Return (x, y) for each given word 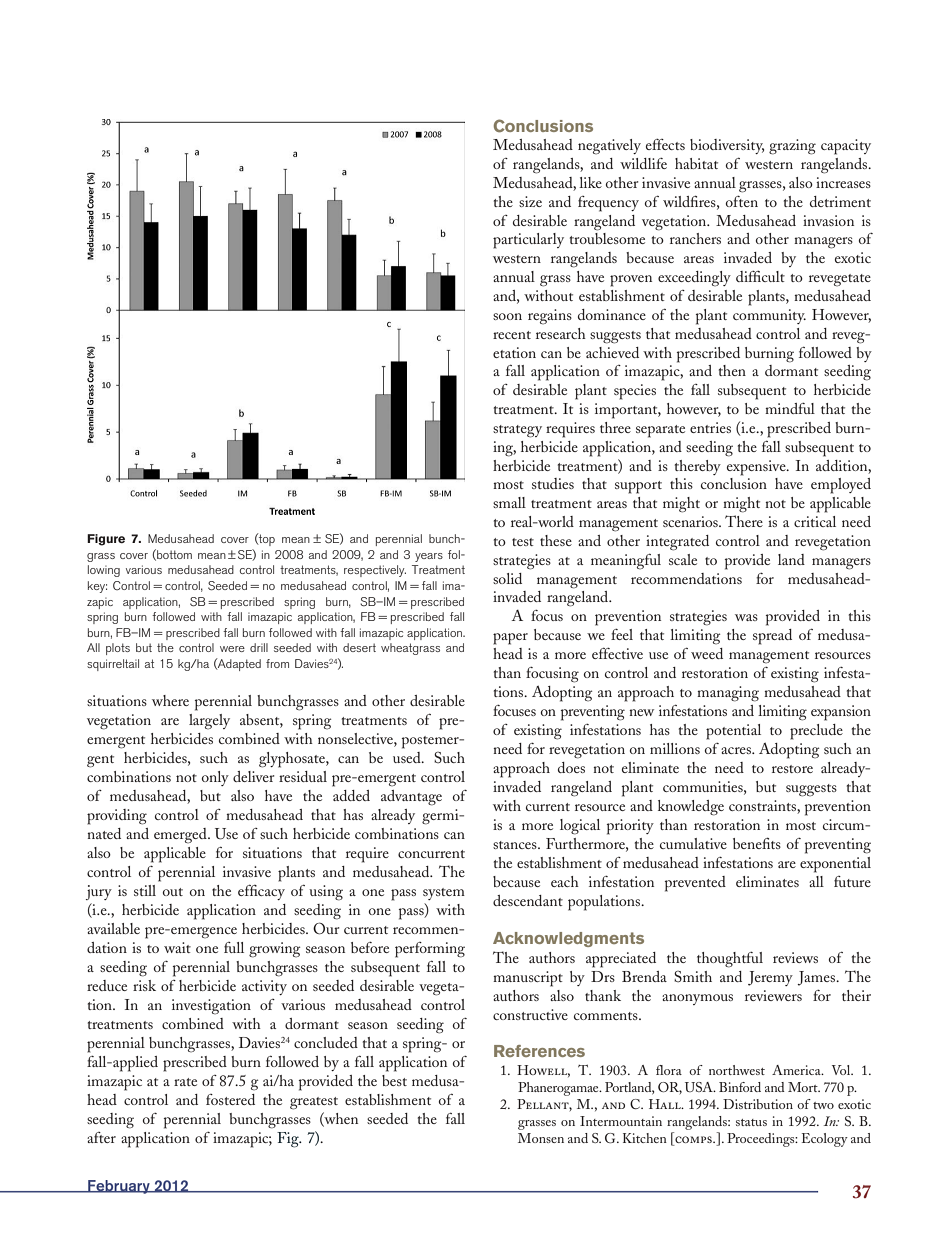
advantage (411, 798)
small (509, 502)
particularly (528, 241)
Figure (106, 540)
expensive (757, 468)
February (119, 1187)
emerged (181, 836)
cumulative (693, 843)
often (742, 201)
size (530, 201)
